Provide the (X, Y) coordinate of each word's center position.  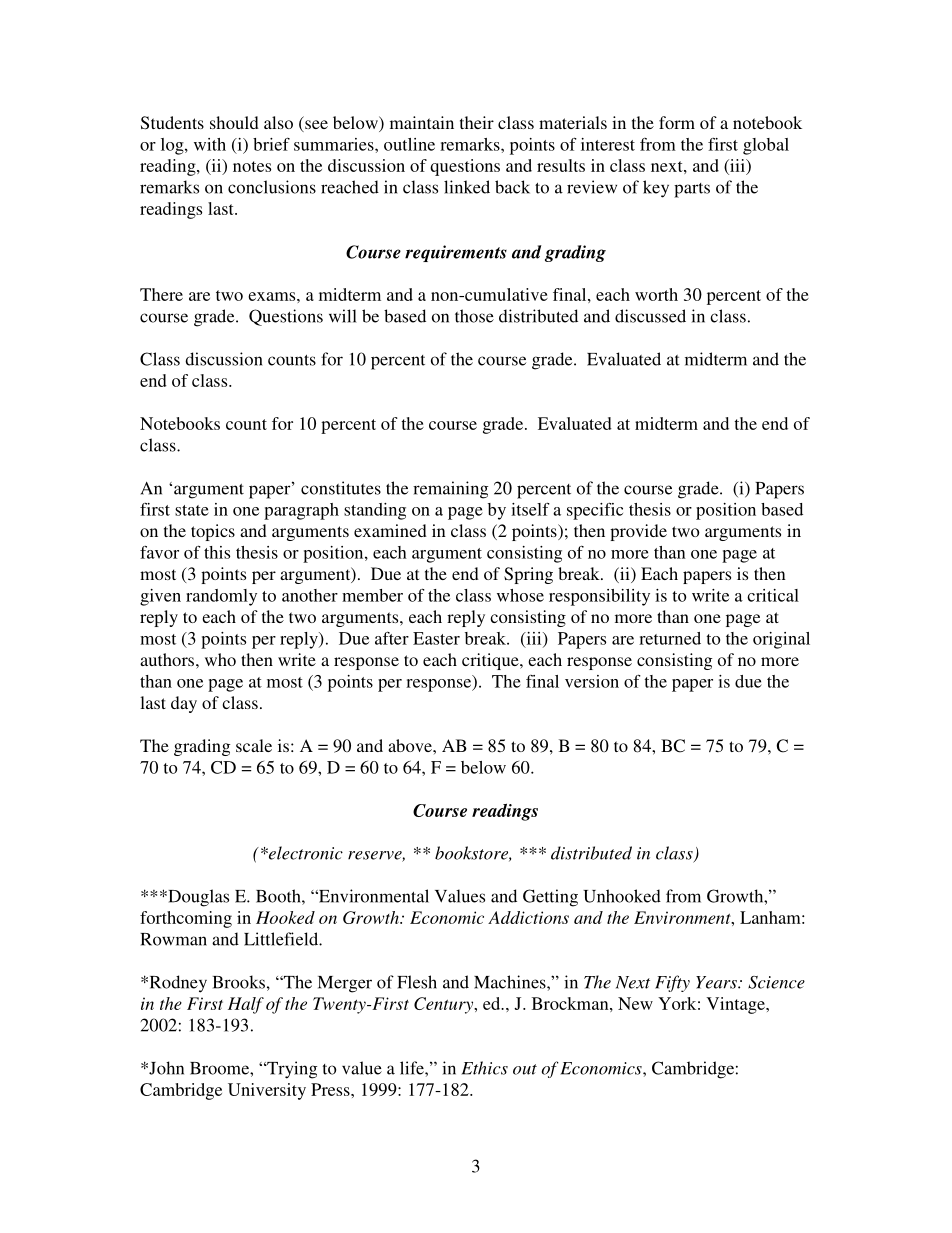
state (192, 510)
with (210, 144)
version (592, 681)
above (411, 745)
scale (254, 745)
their (477, 122)
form (677, 122)
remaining (450, 490)
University (267, 1091)
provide (638, 532)
